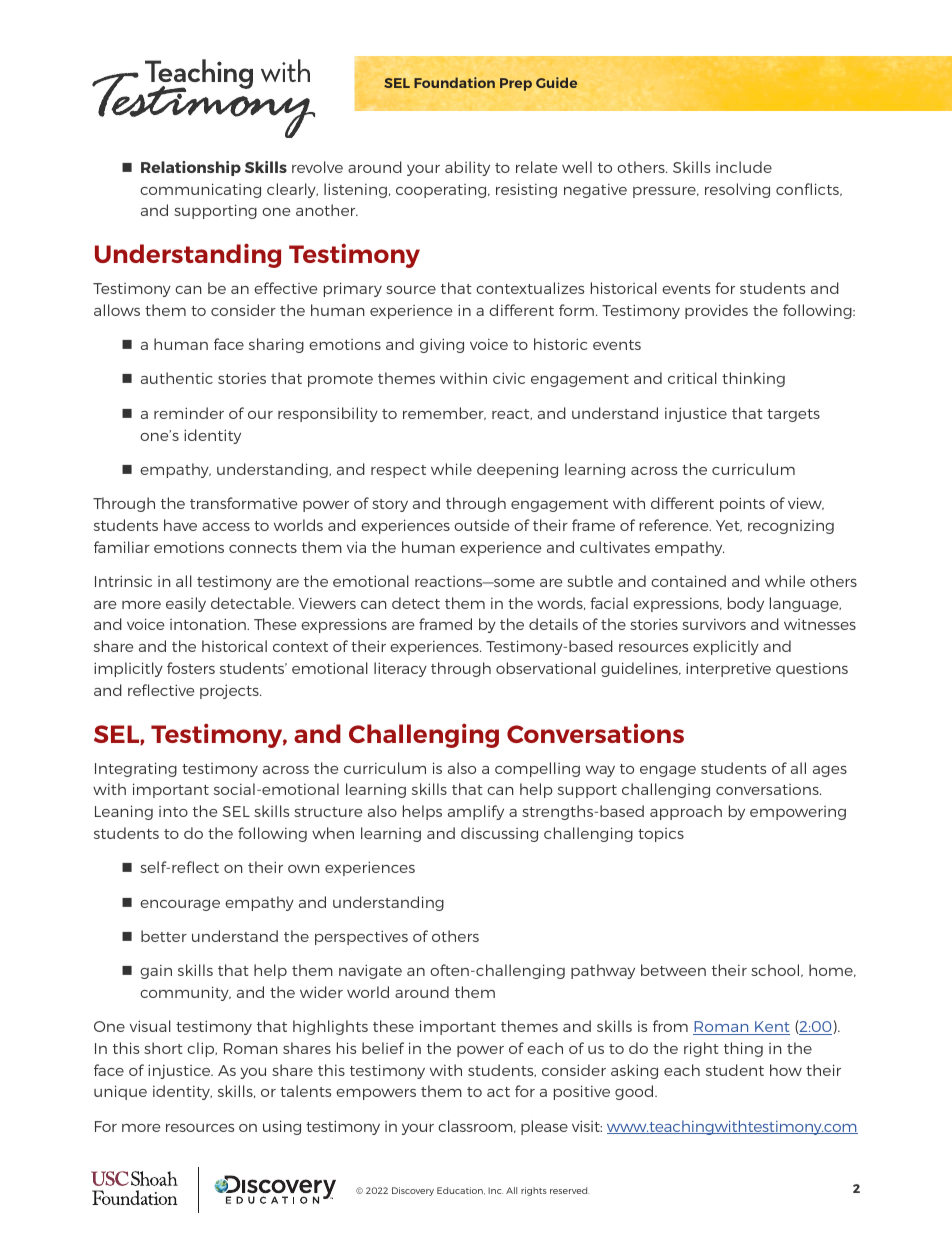  Describe the element at coordinates (191, 168) in the document. I see `Relationship` at that location.
